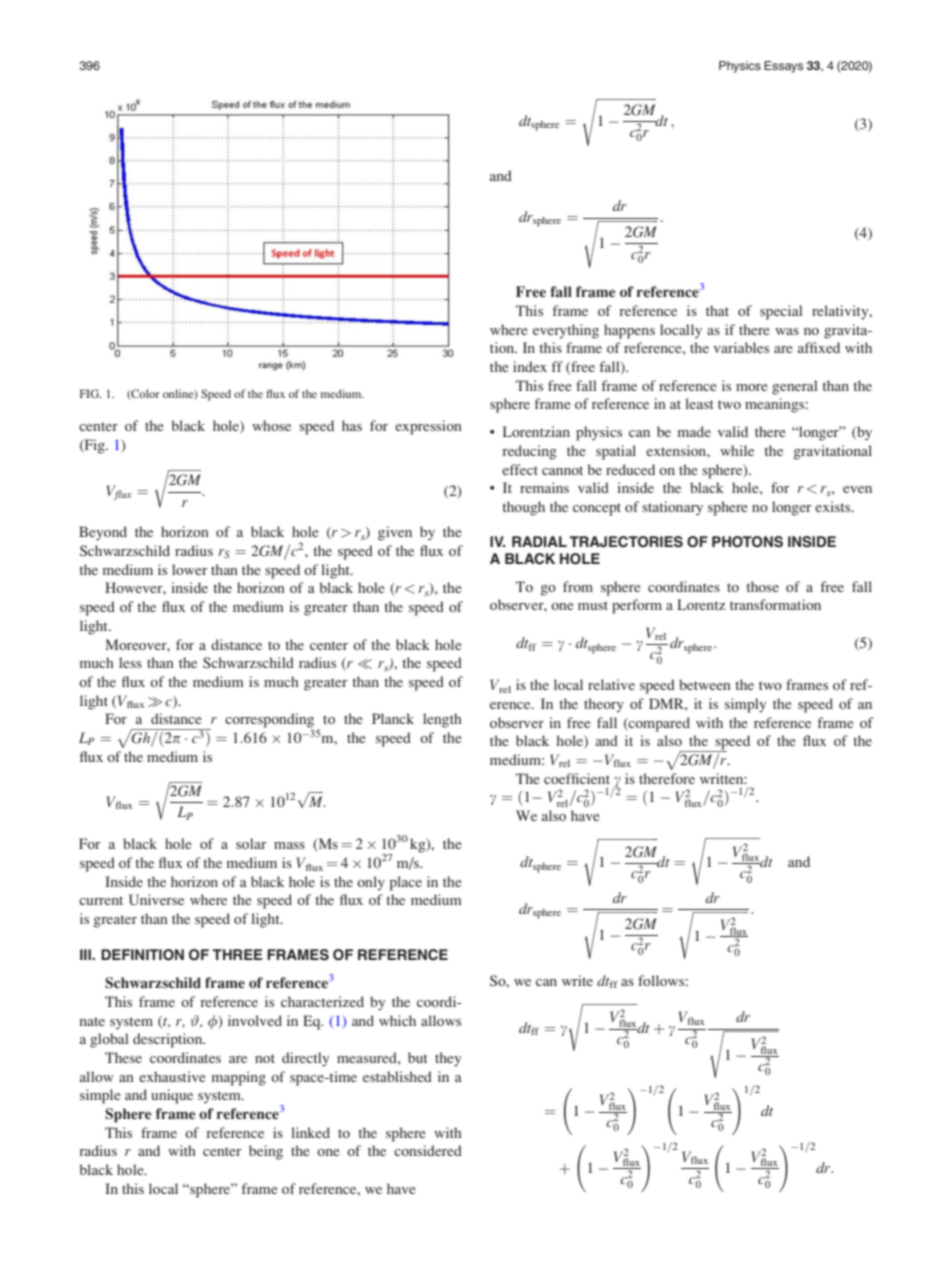 The image size is (952, 1261). What do you see at coordinates (578, 586) in the screenshot?
I see `from` at bounding box center [578, 586].
